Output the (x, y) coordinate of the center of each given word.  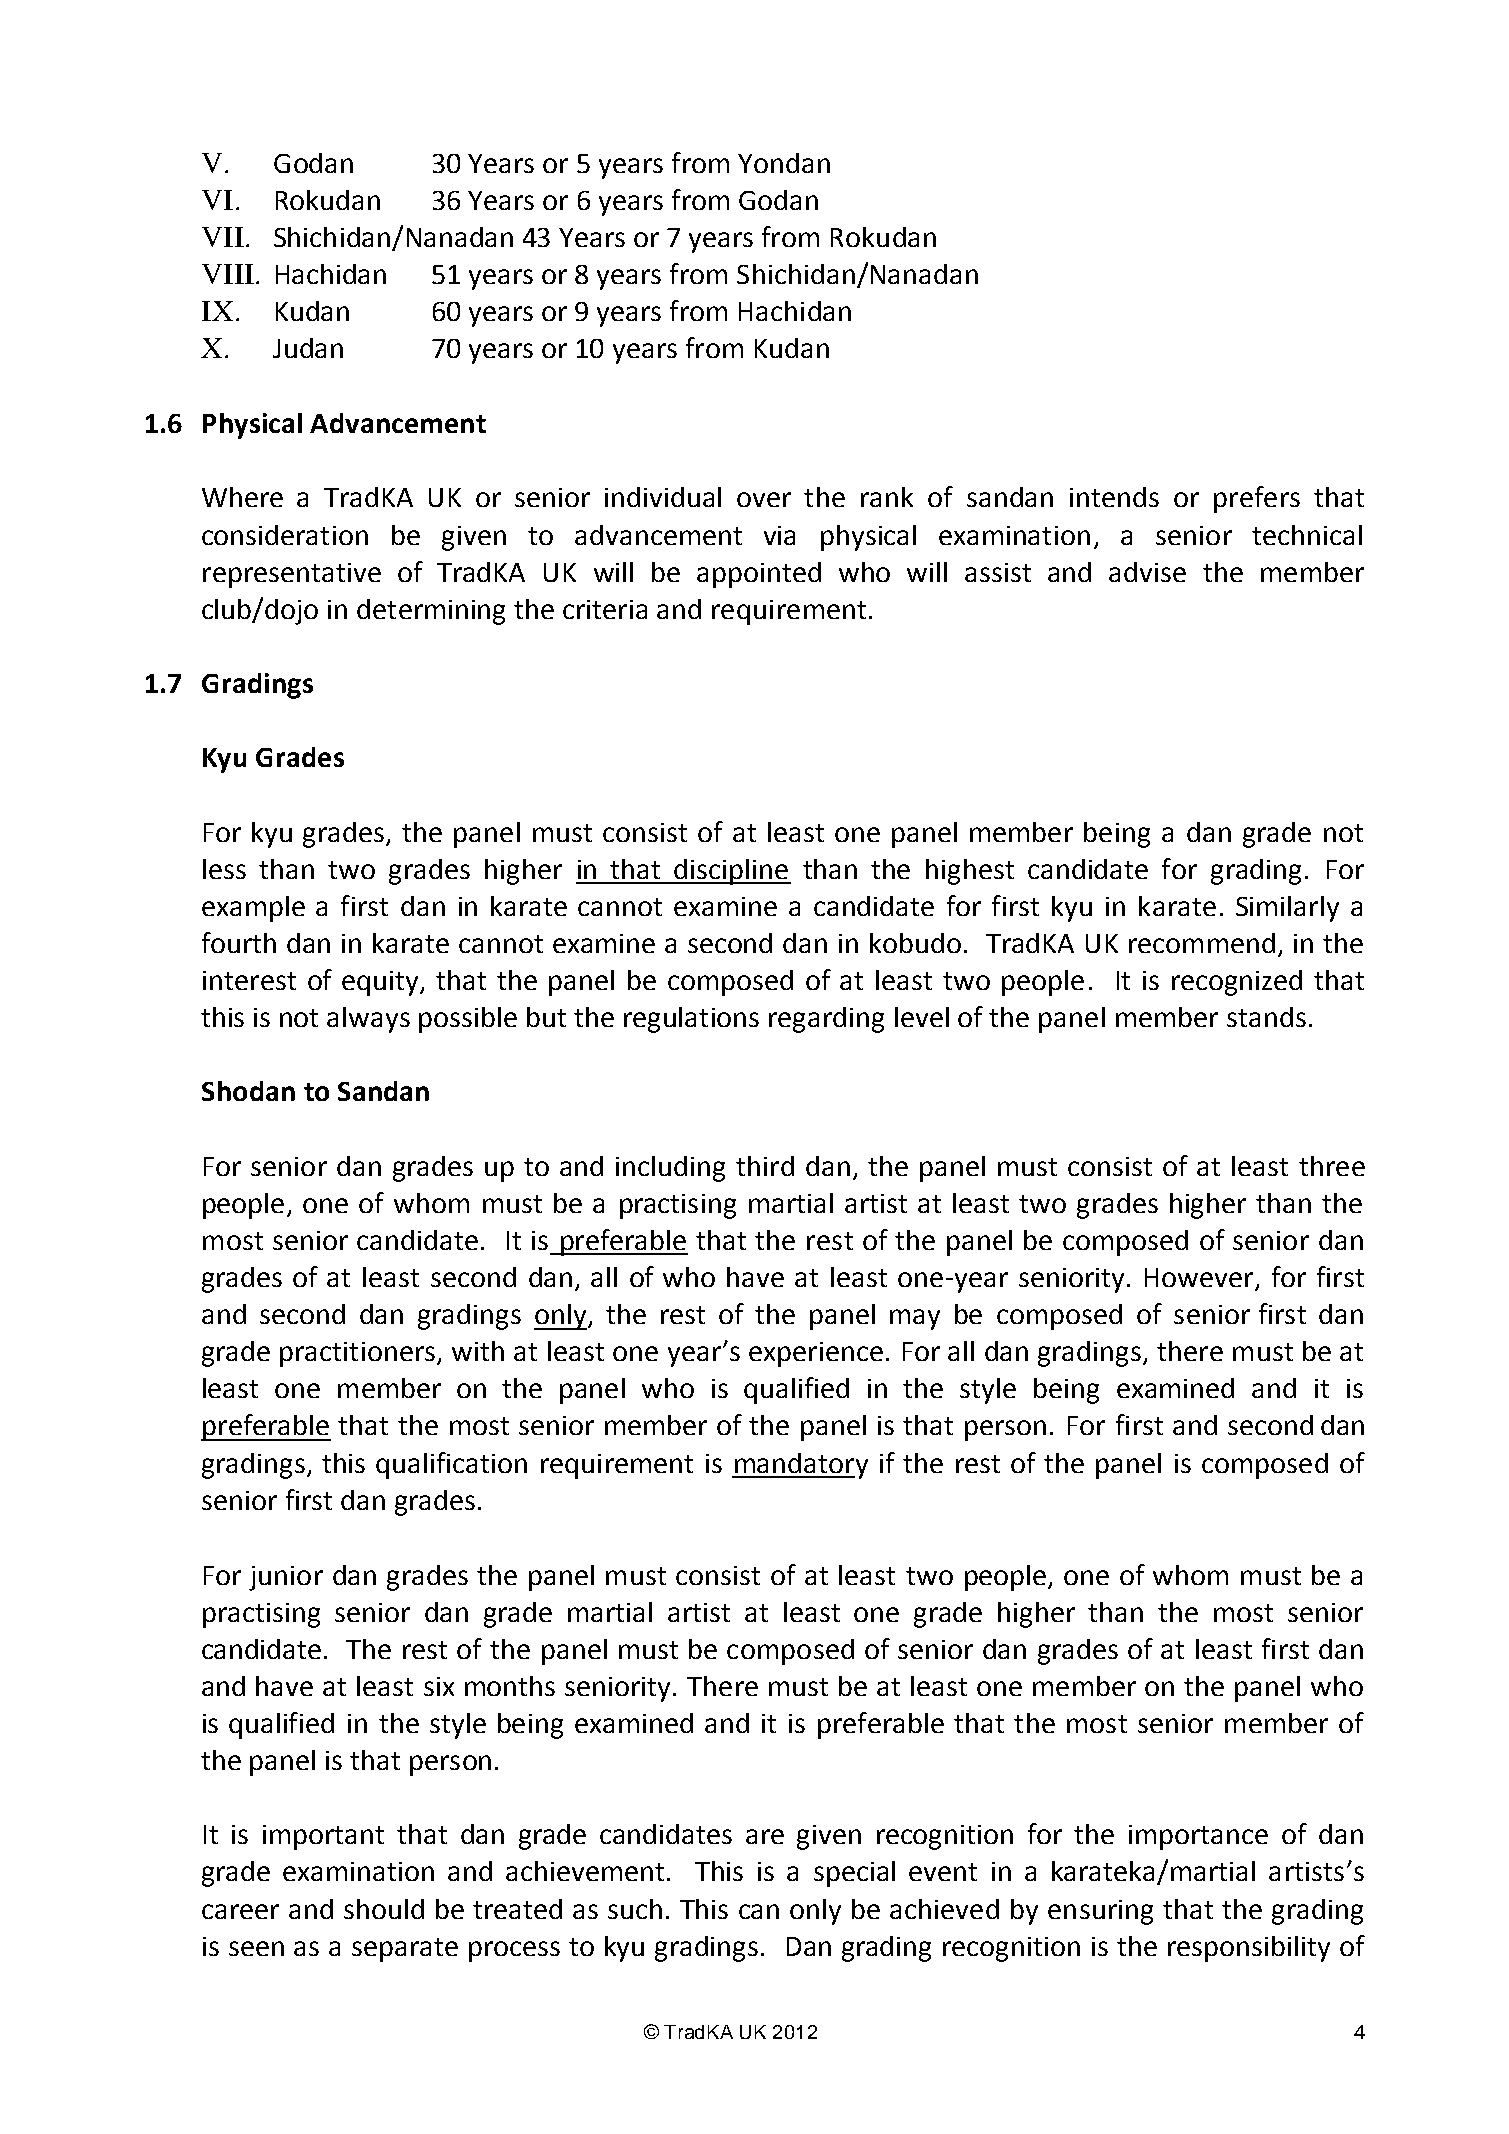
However (1200, 1279)
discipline (731, 872)
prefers (1257, 499)
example (253, 909)
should (384, 1909)
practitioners (359, 1354)
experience (816, 1354)
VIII (228, 274)
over (764, 499)
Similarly (1287, 909)
